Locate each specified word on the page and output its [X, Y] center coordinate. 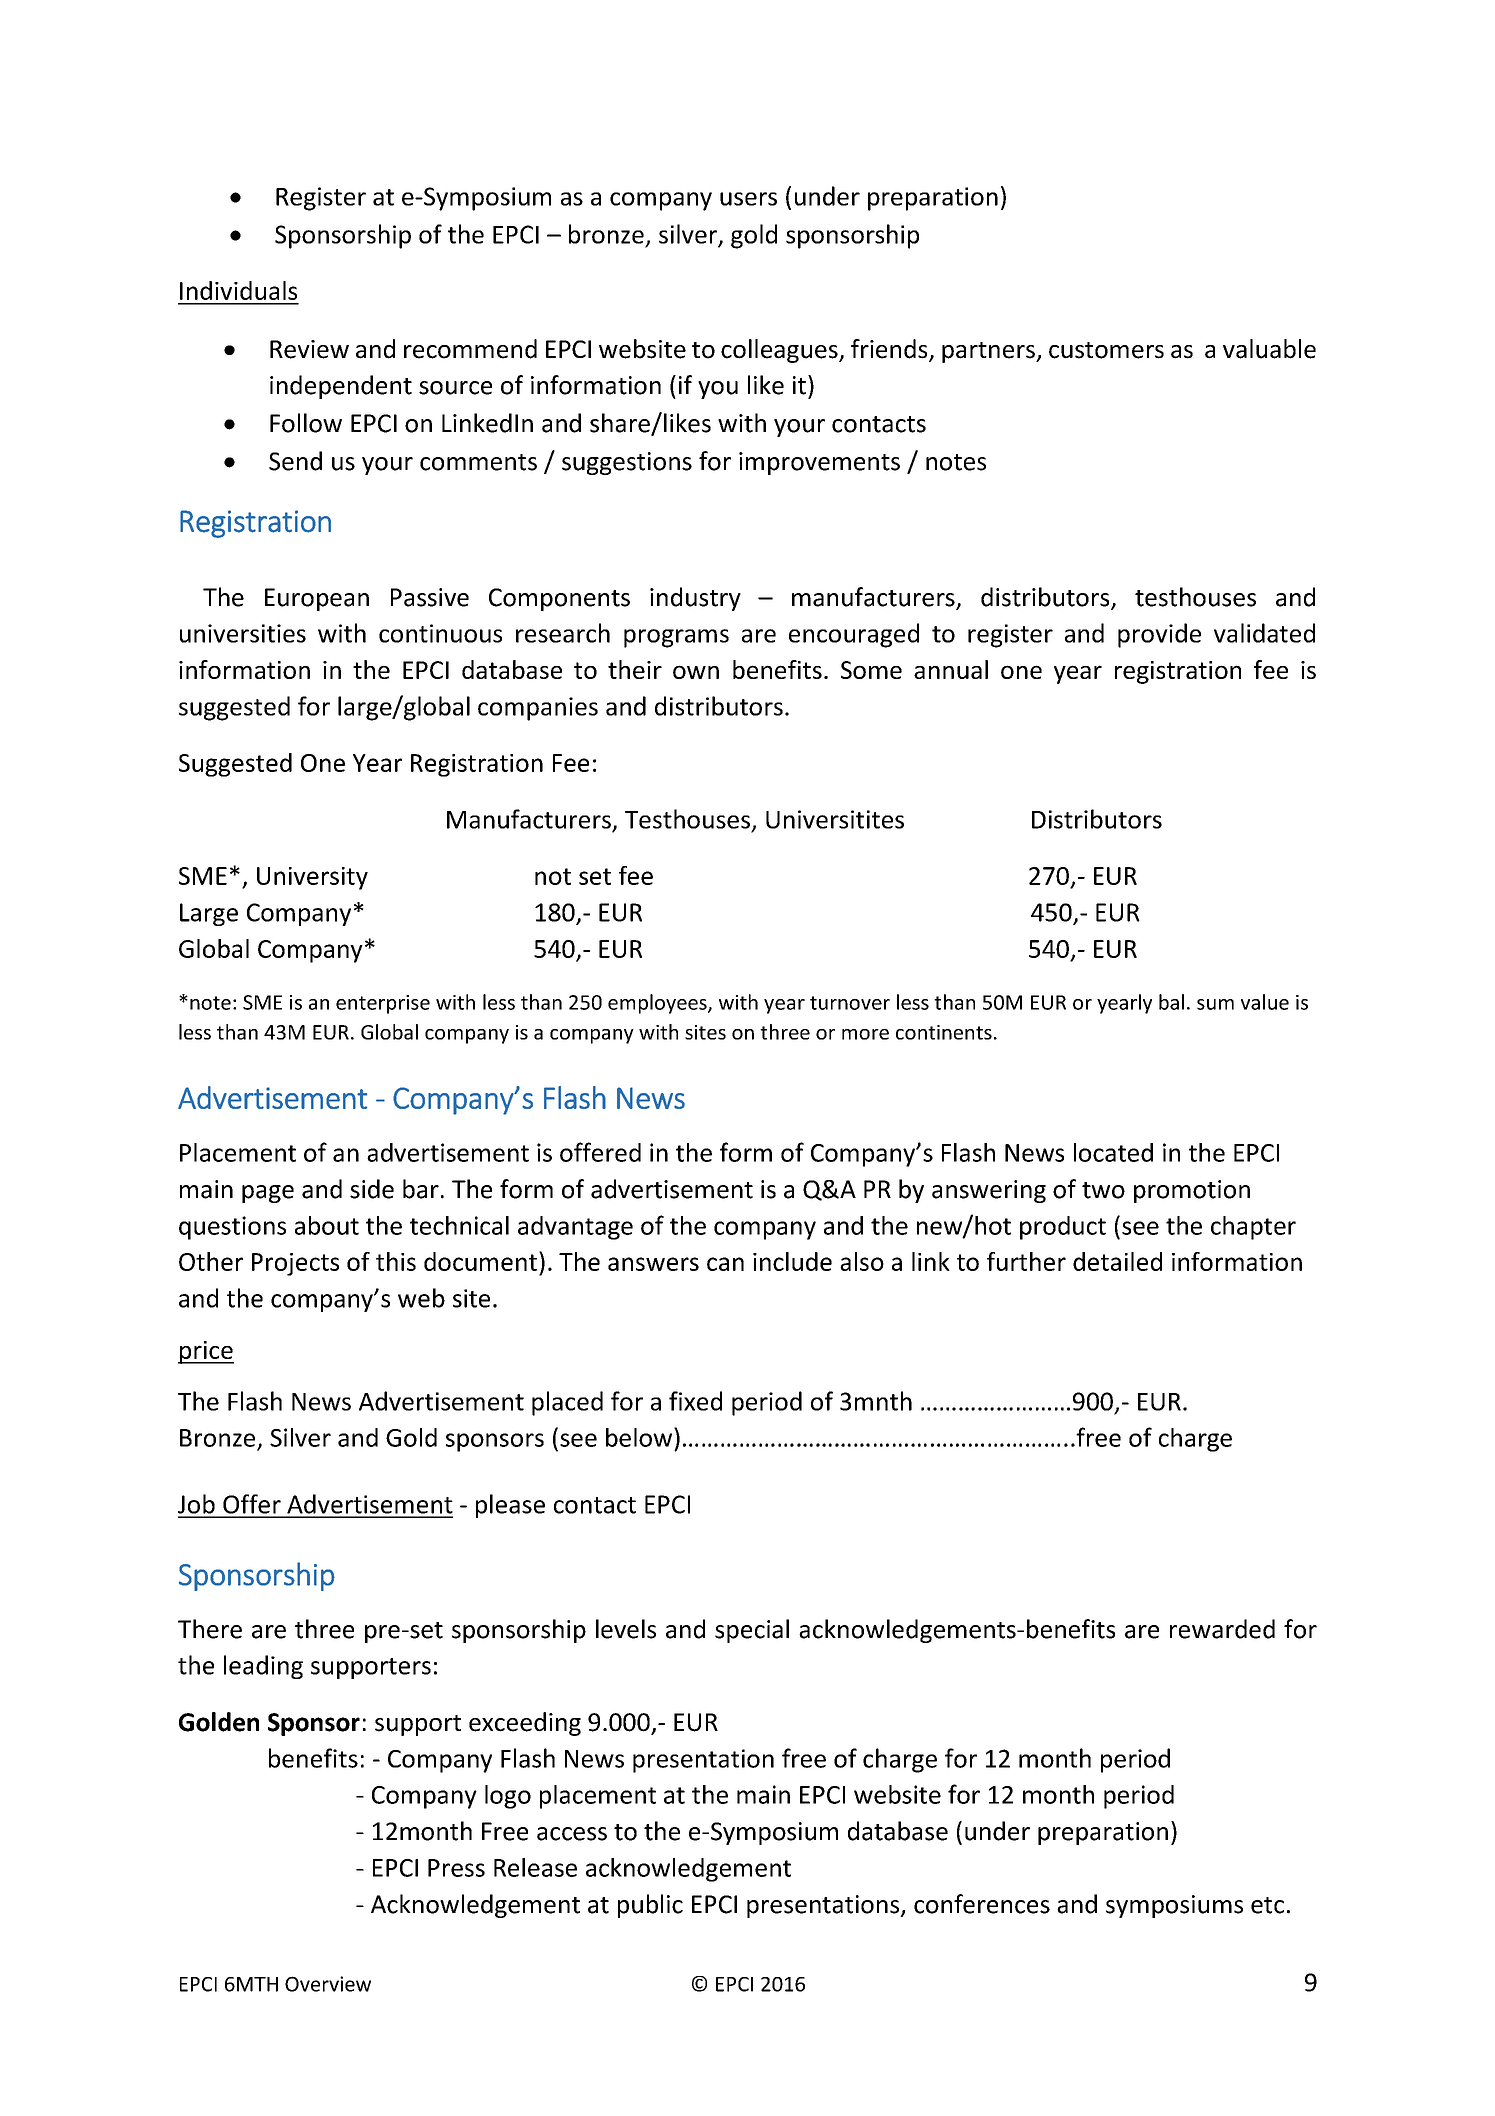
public [650, 1906]
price [206, 1352]
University [312, 878]
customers [1106, 350]
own [696, 672]
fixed [695, 1401]
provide [1159, 635]
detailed [1117, 1261]
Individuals [238, 290]
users [748, 199]
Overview [328, 1984]
